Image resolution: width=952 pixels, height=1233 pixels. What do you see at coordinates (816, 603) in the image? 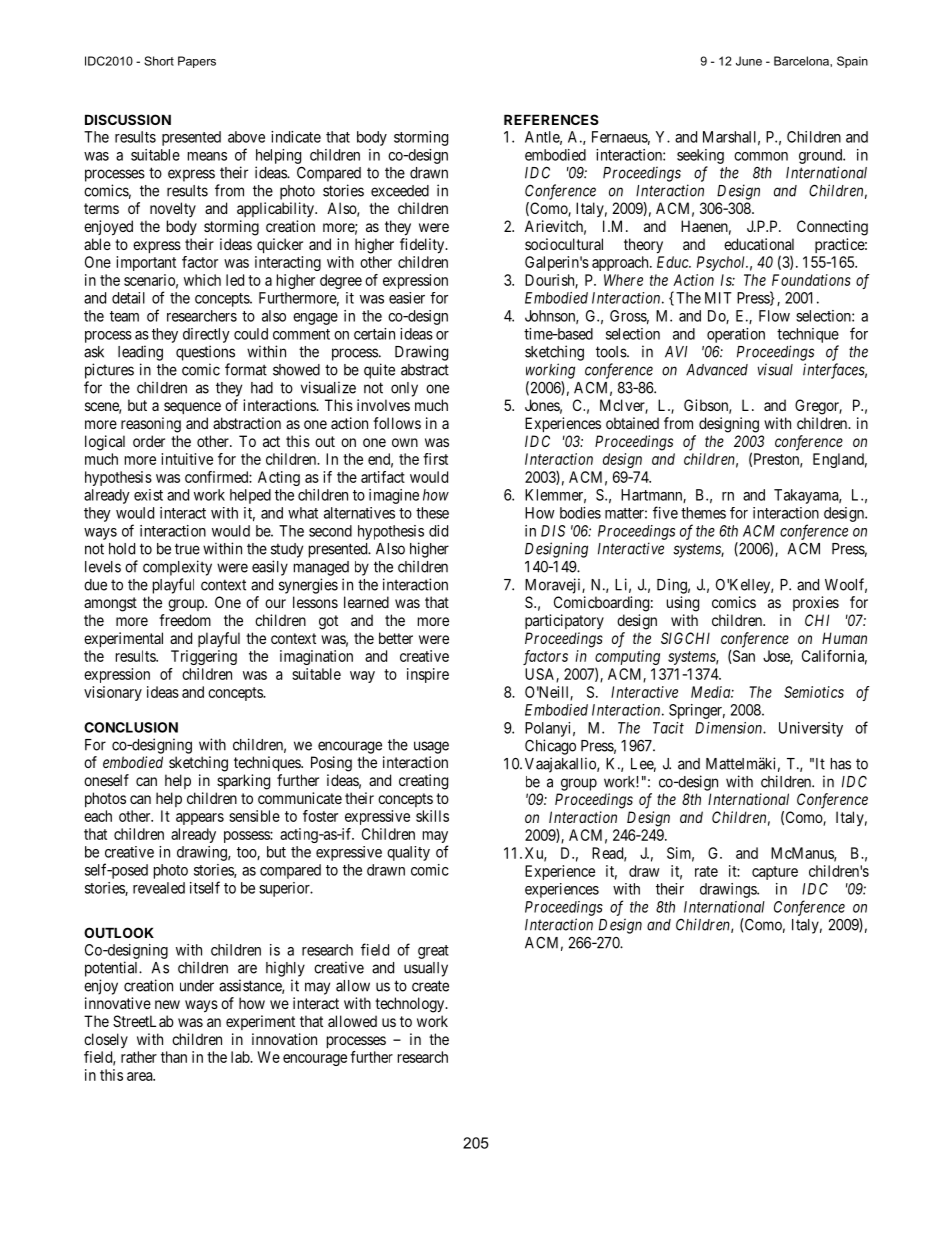
I see `proxies` at bounding box center [816, 603].
